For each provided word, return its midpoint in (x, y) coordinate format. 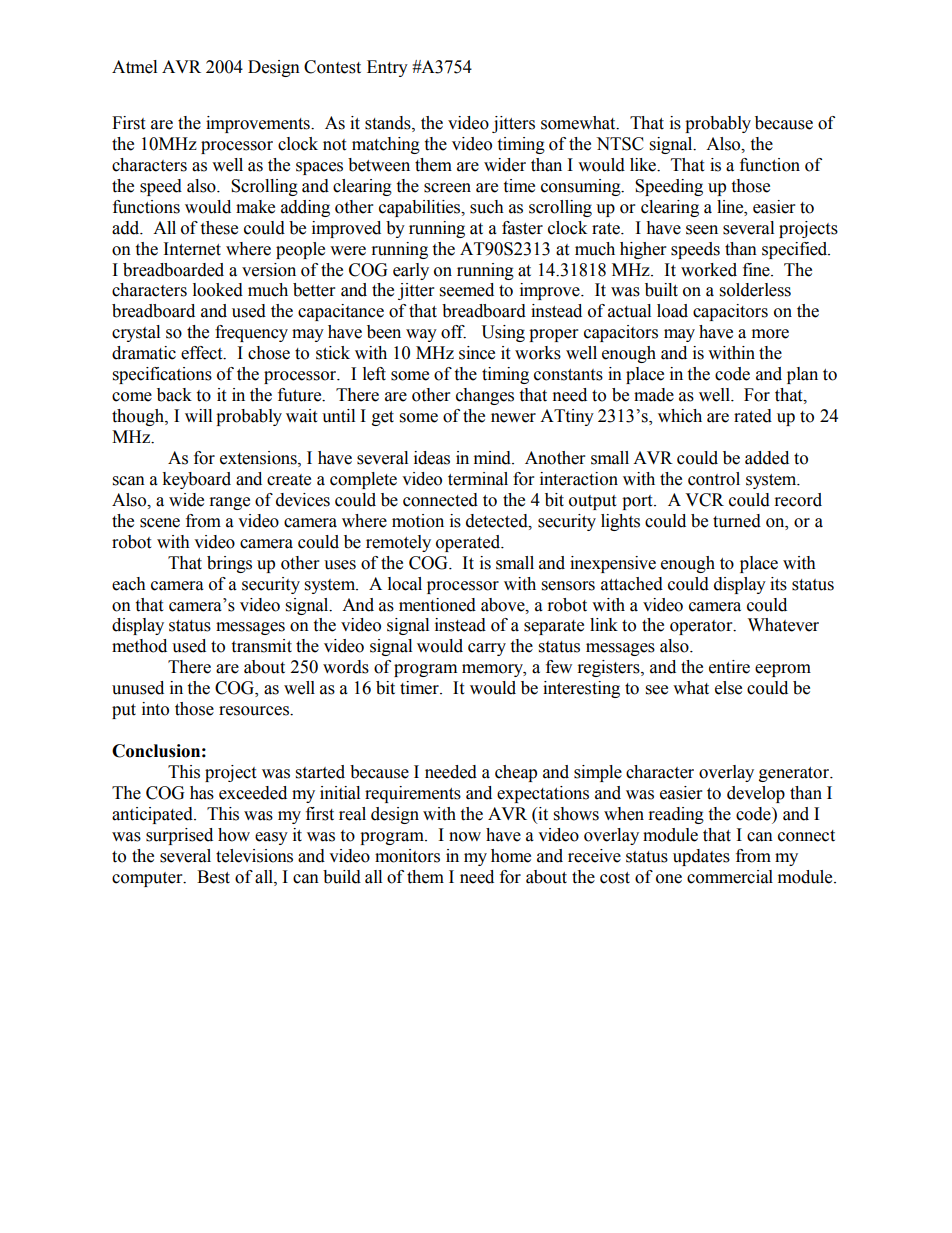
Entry (387, 68)
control (714, 479)
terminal (478, 479)
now (465, 837)
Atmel (134, 67)
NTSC (620, 144)
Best (213, 877)
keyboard (196, 480)
